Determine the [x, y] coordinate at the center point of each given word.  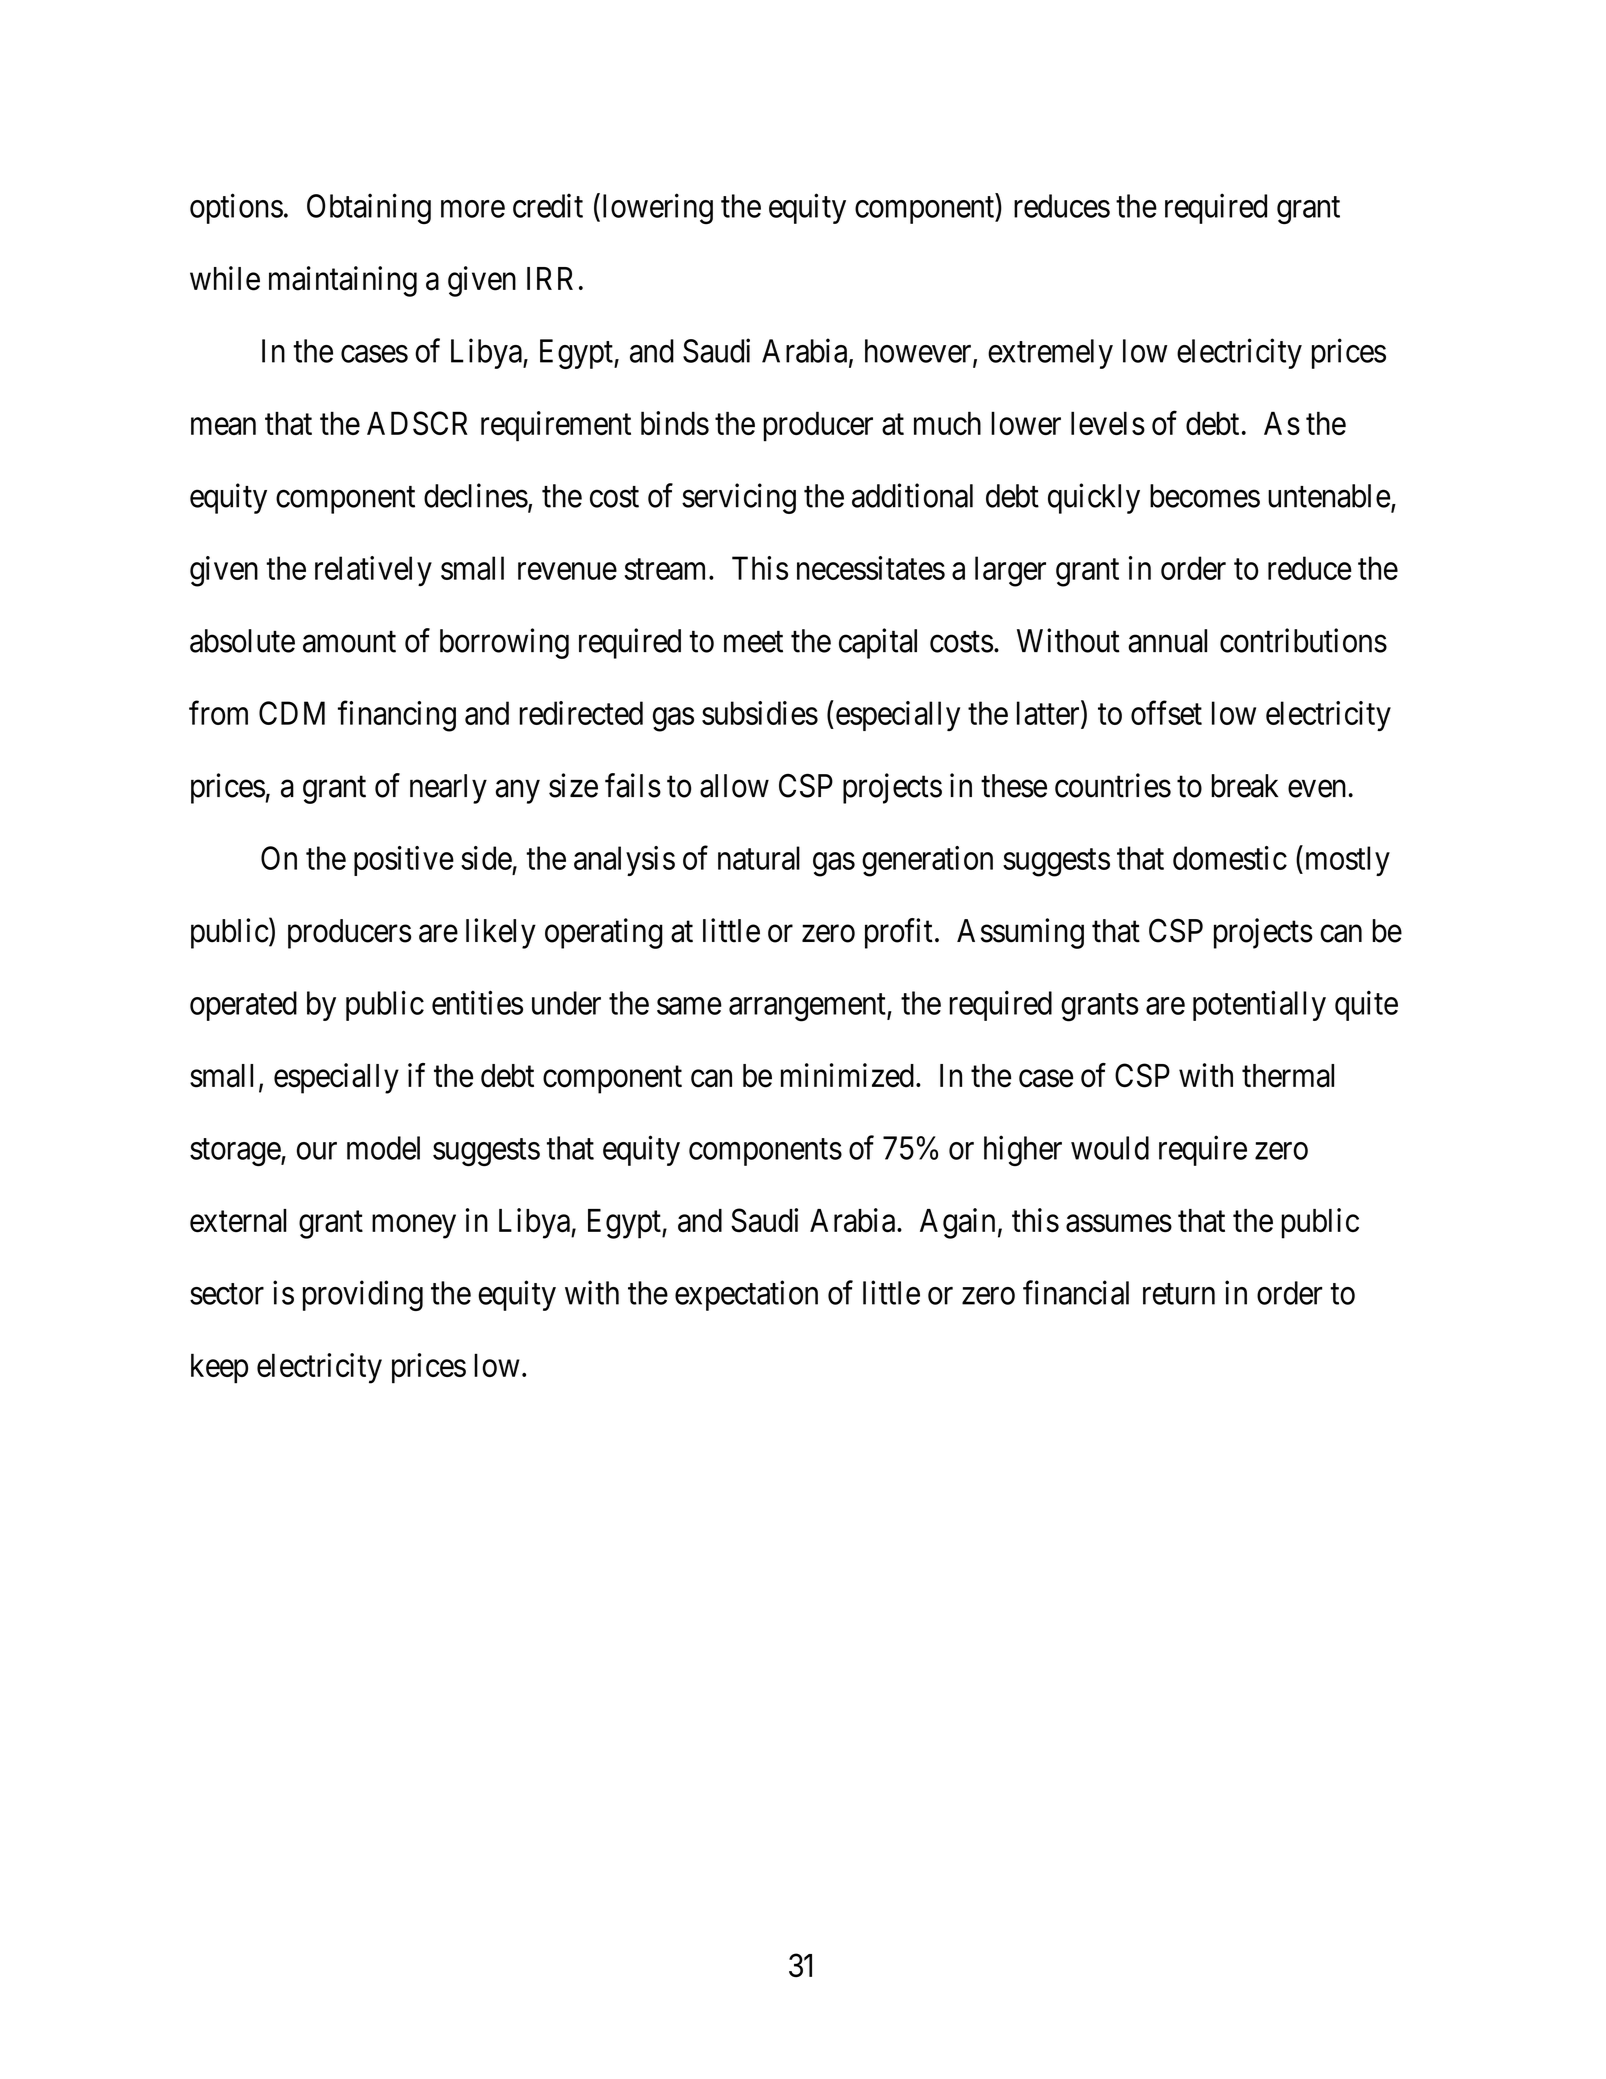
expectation [746, 1295]
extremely [1050, 354]
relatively [373, 571]
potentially [1259, 1005]
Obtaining [369, 208]
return [1179, 1294]
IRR [550, 278]
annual [1167, 641]
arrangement [808, 1008]
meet [753, 642]
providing [363, 1295]
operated [243, 1006]
